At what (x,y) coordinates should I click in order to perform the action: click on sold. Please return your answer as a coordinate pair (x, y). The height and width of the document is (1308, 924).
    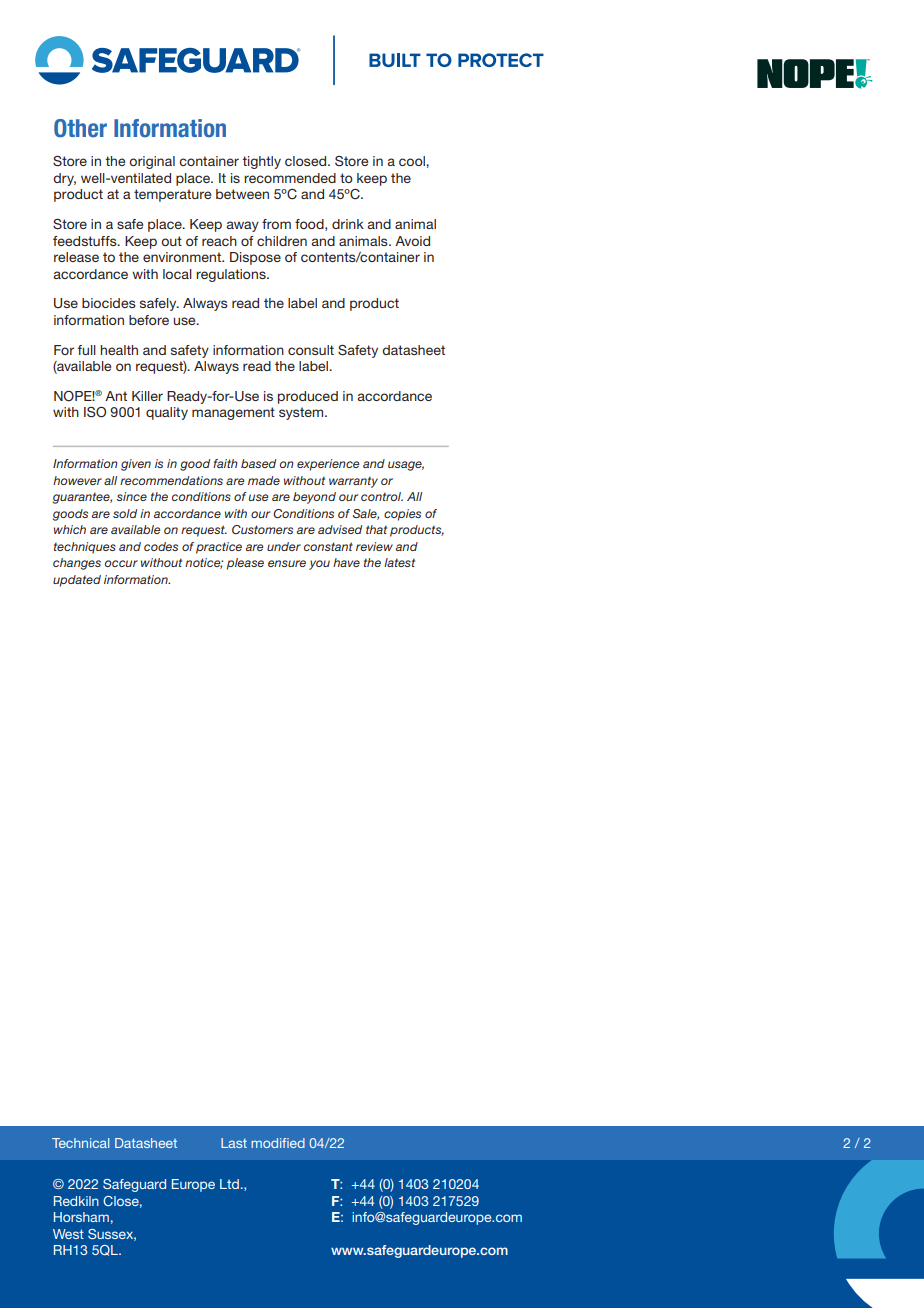
    Looking at the image, I should click on (125, 513).
